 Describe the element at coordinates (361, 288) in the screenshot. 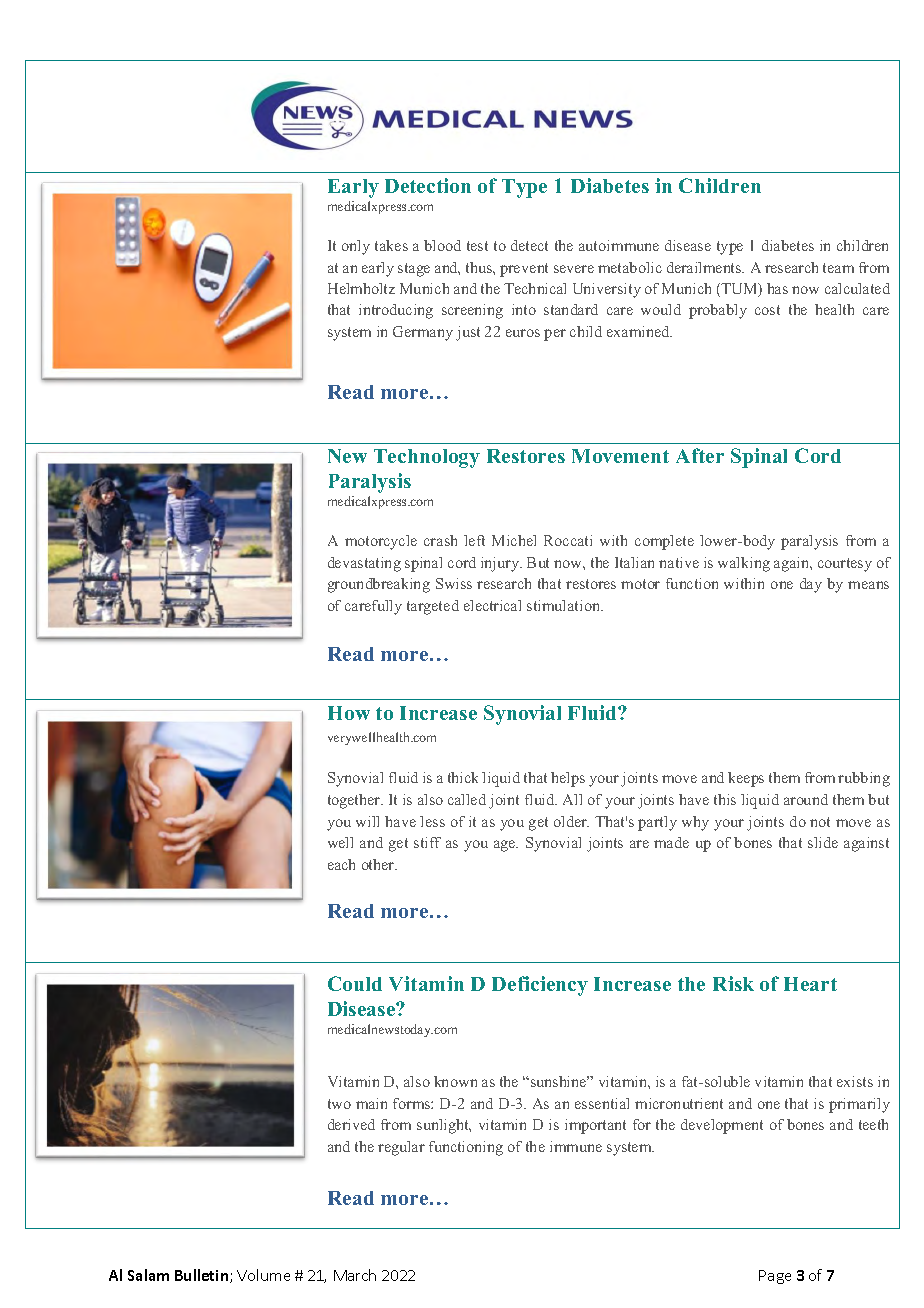

I see `Helmholtz` at that location.
